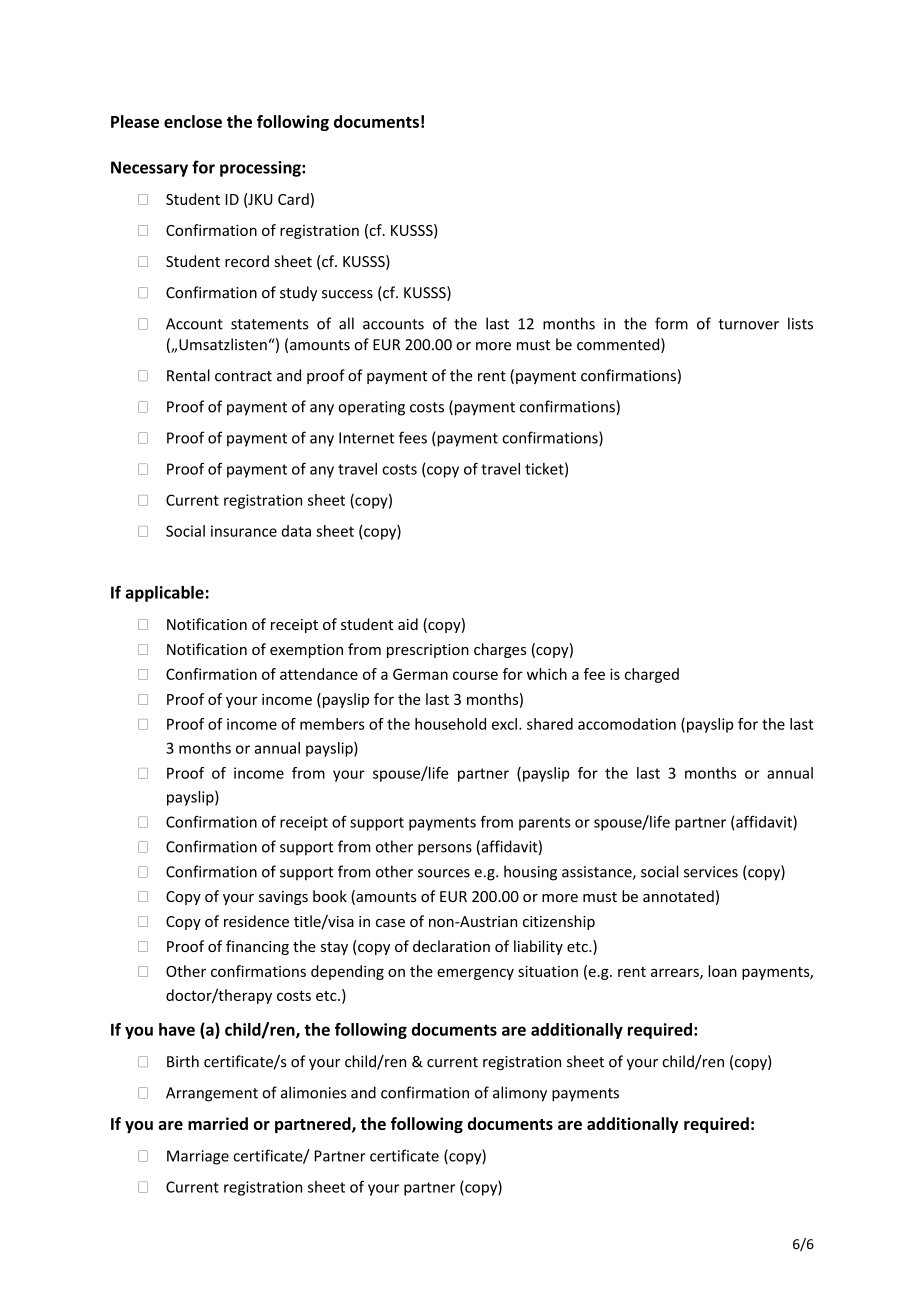  What do you see at coordinates (722, 971) in the screenshot?
I see `loan` at bounding box center [722, 971].
